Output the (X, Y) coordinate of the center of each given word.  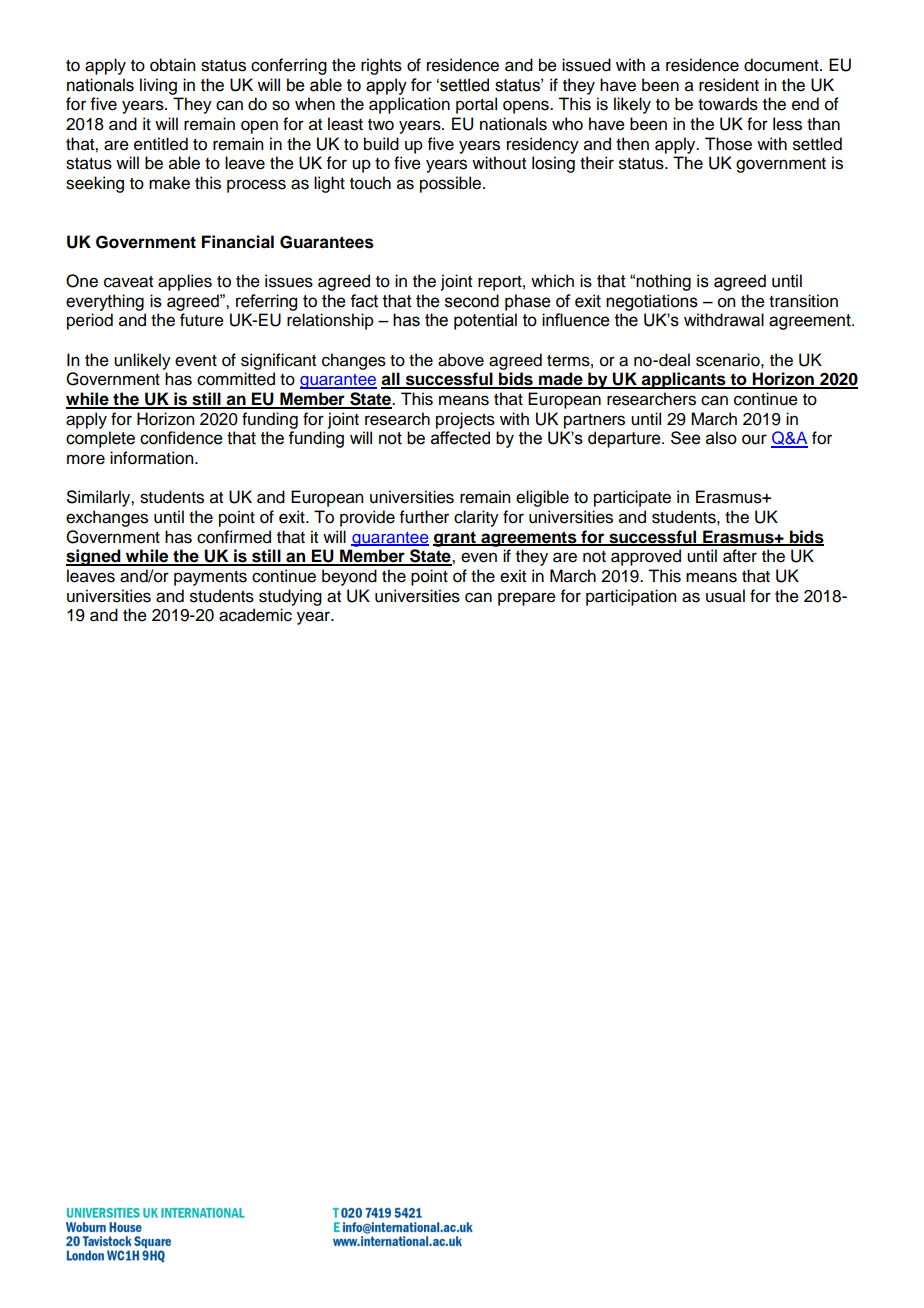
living (158, 86)
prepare (527, 599)
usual (725, 596)
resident (729, 85)
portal (476, 105)
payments (210, 578)
